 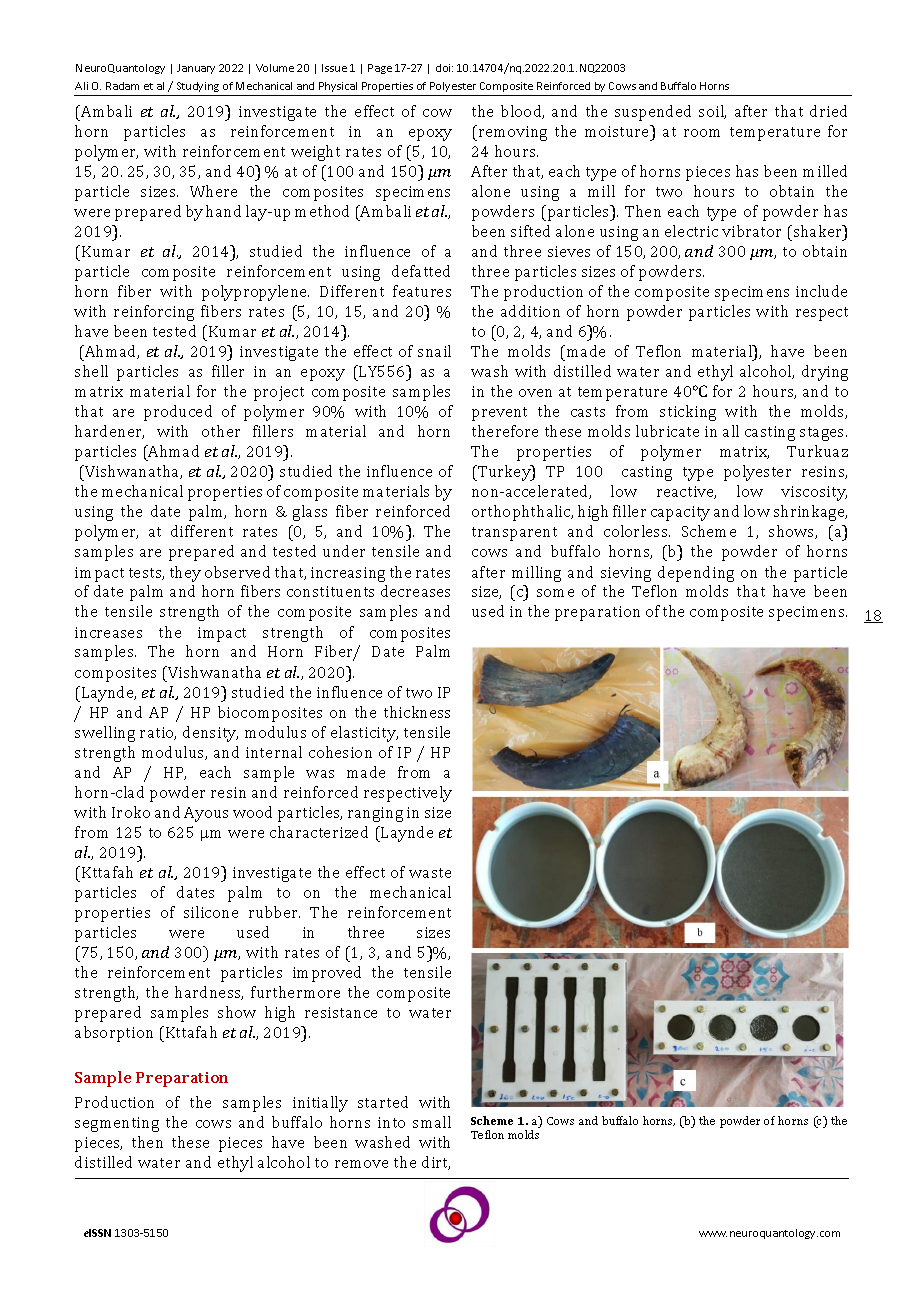 What do you see at coordinates (688, 413) in the screenshot?
I see `sticking` at bounding box center [688, 413].
